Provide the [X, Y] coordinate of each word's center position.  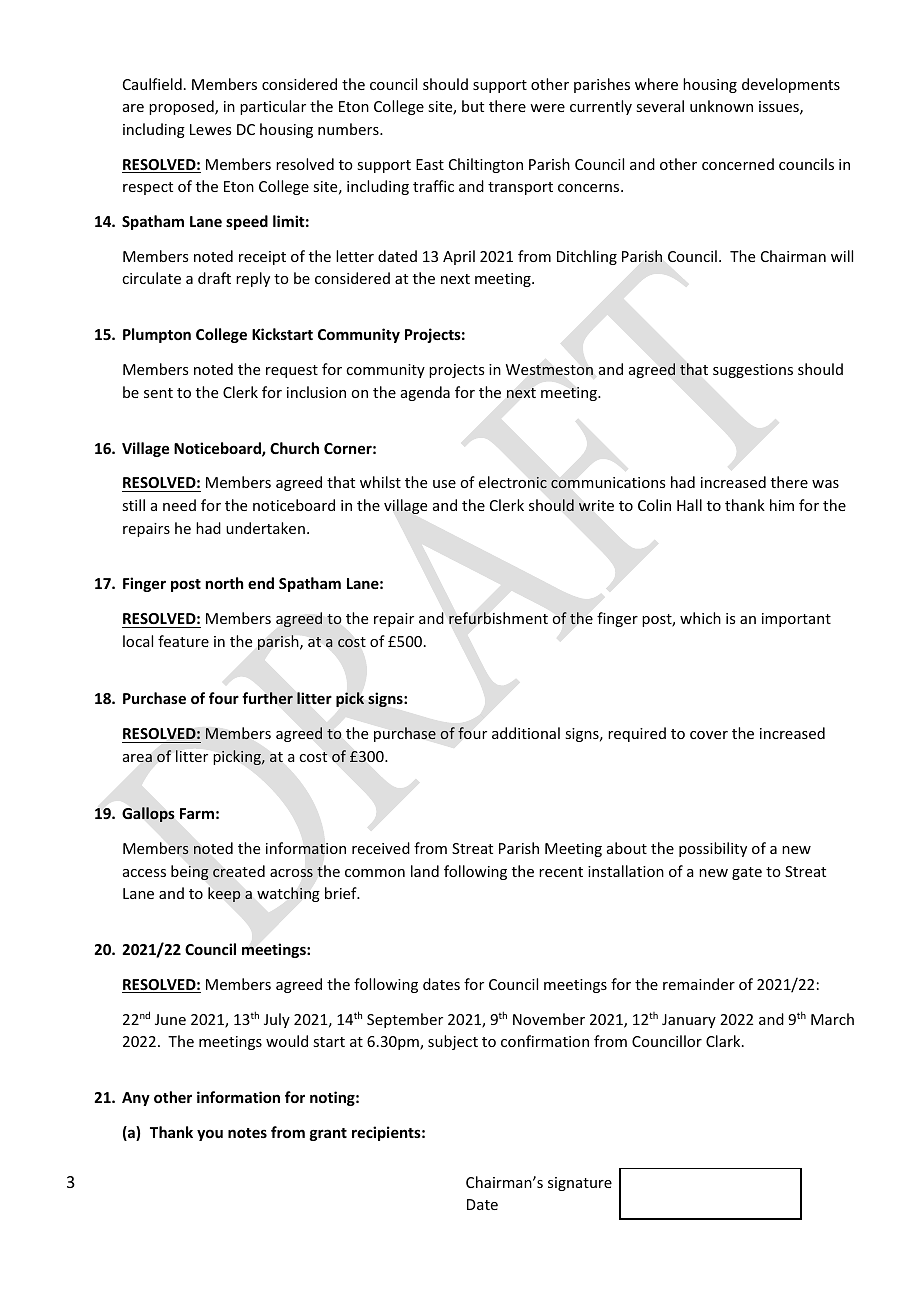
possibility [713, 849]
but [473, 106]
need [179, 505]
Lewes [210, 129]
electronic [513, 482]
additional [526, 733]
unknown [721, 106]
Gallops [148, 814]
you [210, 1135]
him [782, 505]
